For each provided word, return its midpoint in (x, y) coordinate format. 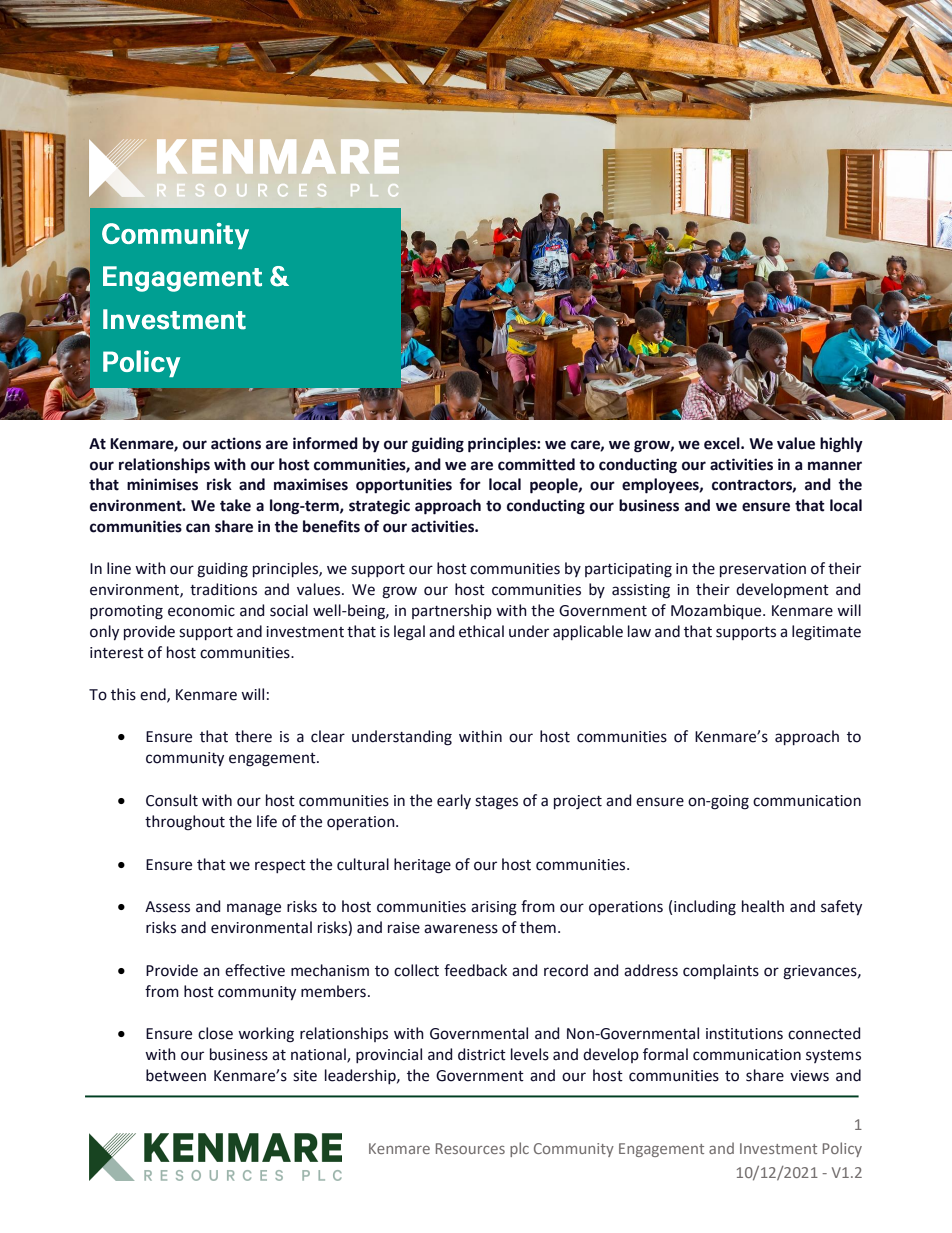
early (454, 801)
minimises (162, 484)
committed (536, 464)
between (176, 1075)
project (578, 802)
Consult (172, 800)
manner (835, 466)
